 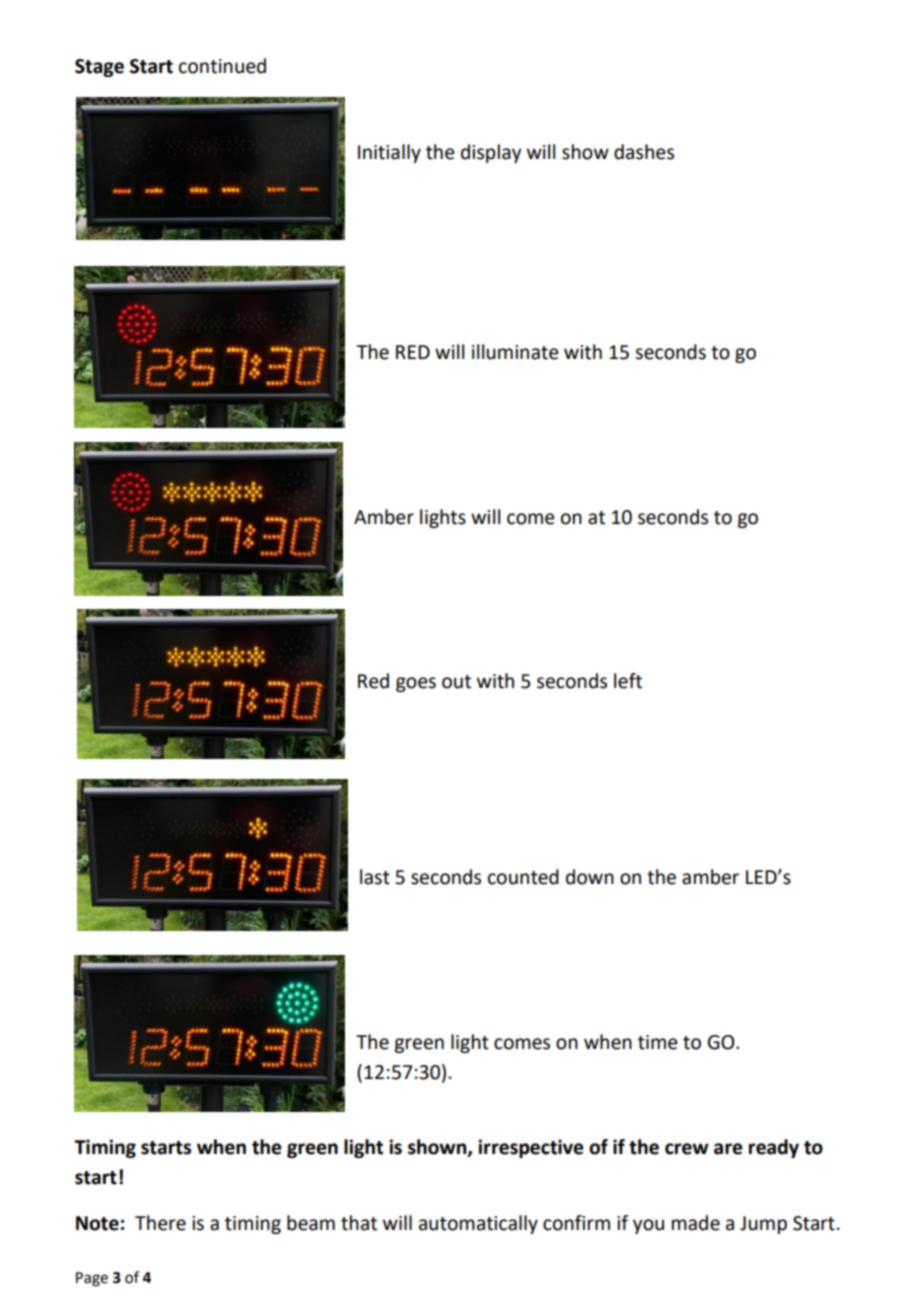 I want to click on last, so click(x=375, y=877).
